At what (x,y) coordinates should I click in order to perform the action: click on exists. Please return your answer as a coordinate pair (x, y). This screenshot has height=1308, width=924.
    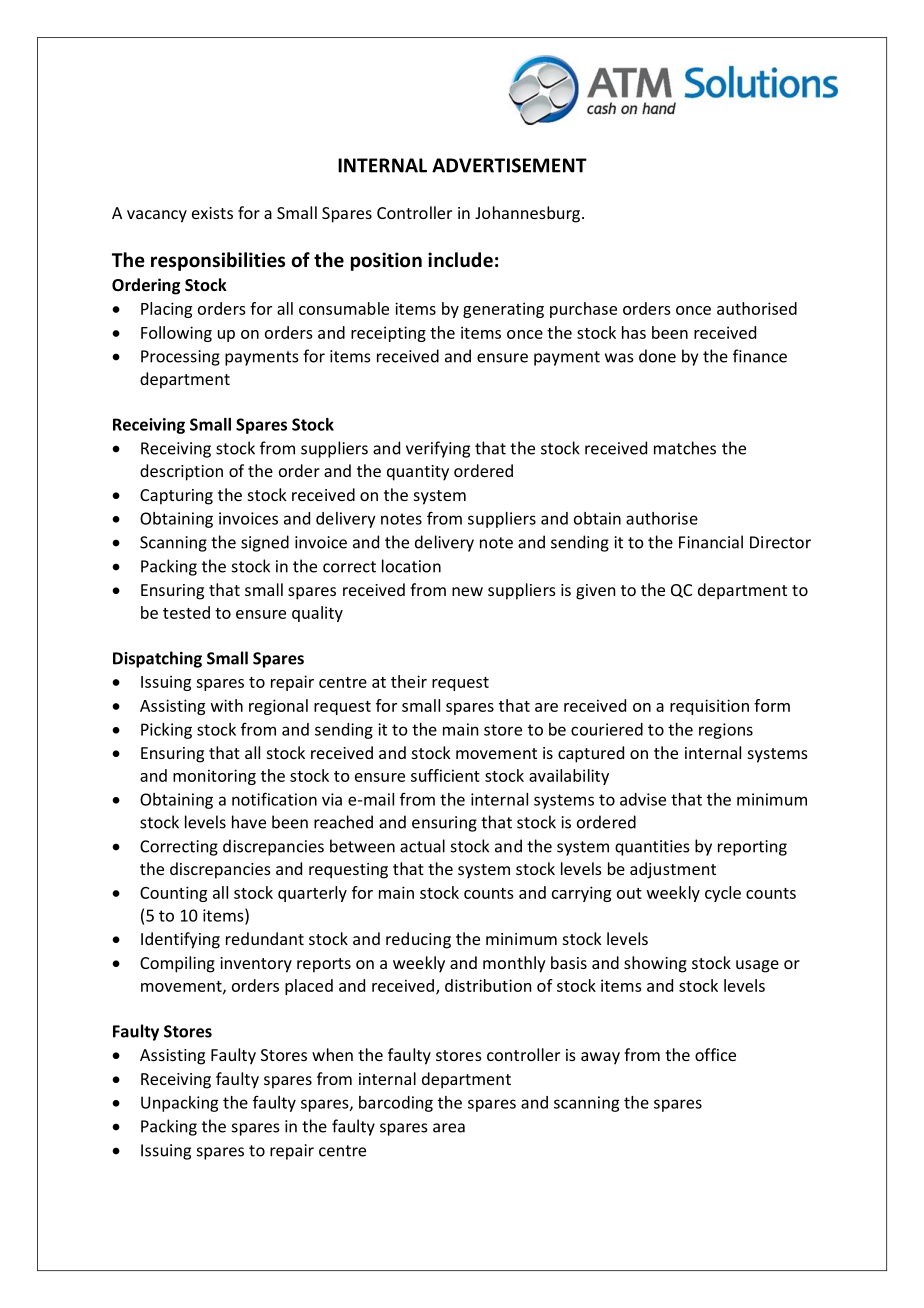
    Looking at the image, I should click on (212, 213).
